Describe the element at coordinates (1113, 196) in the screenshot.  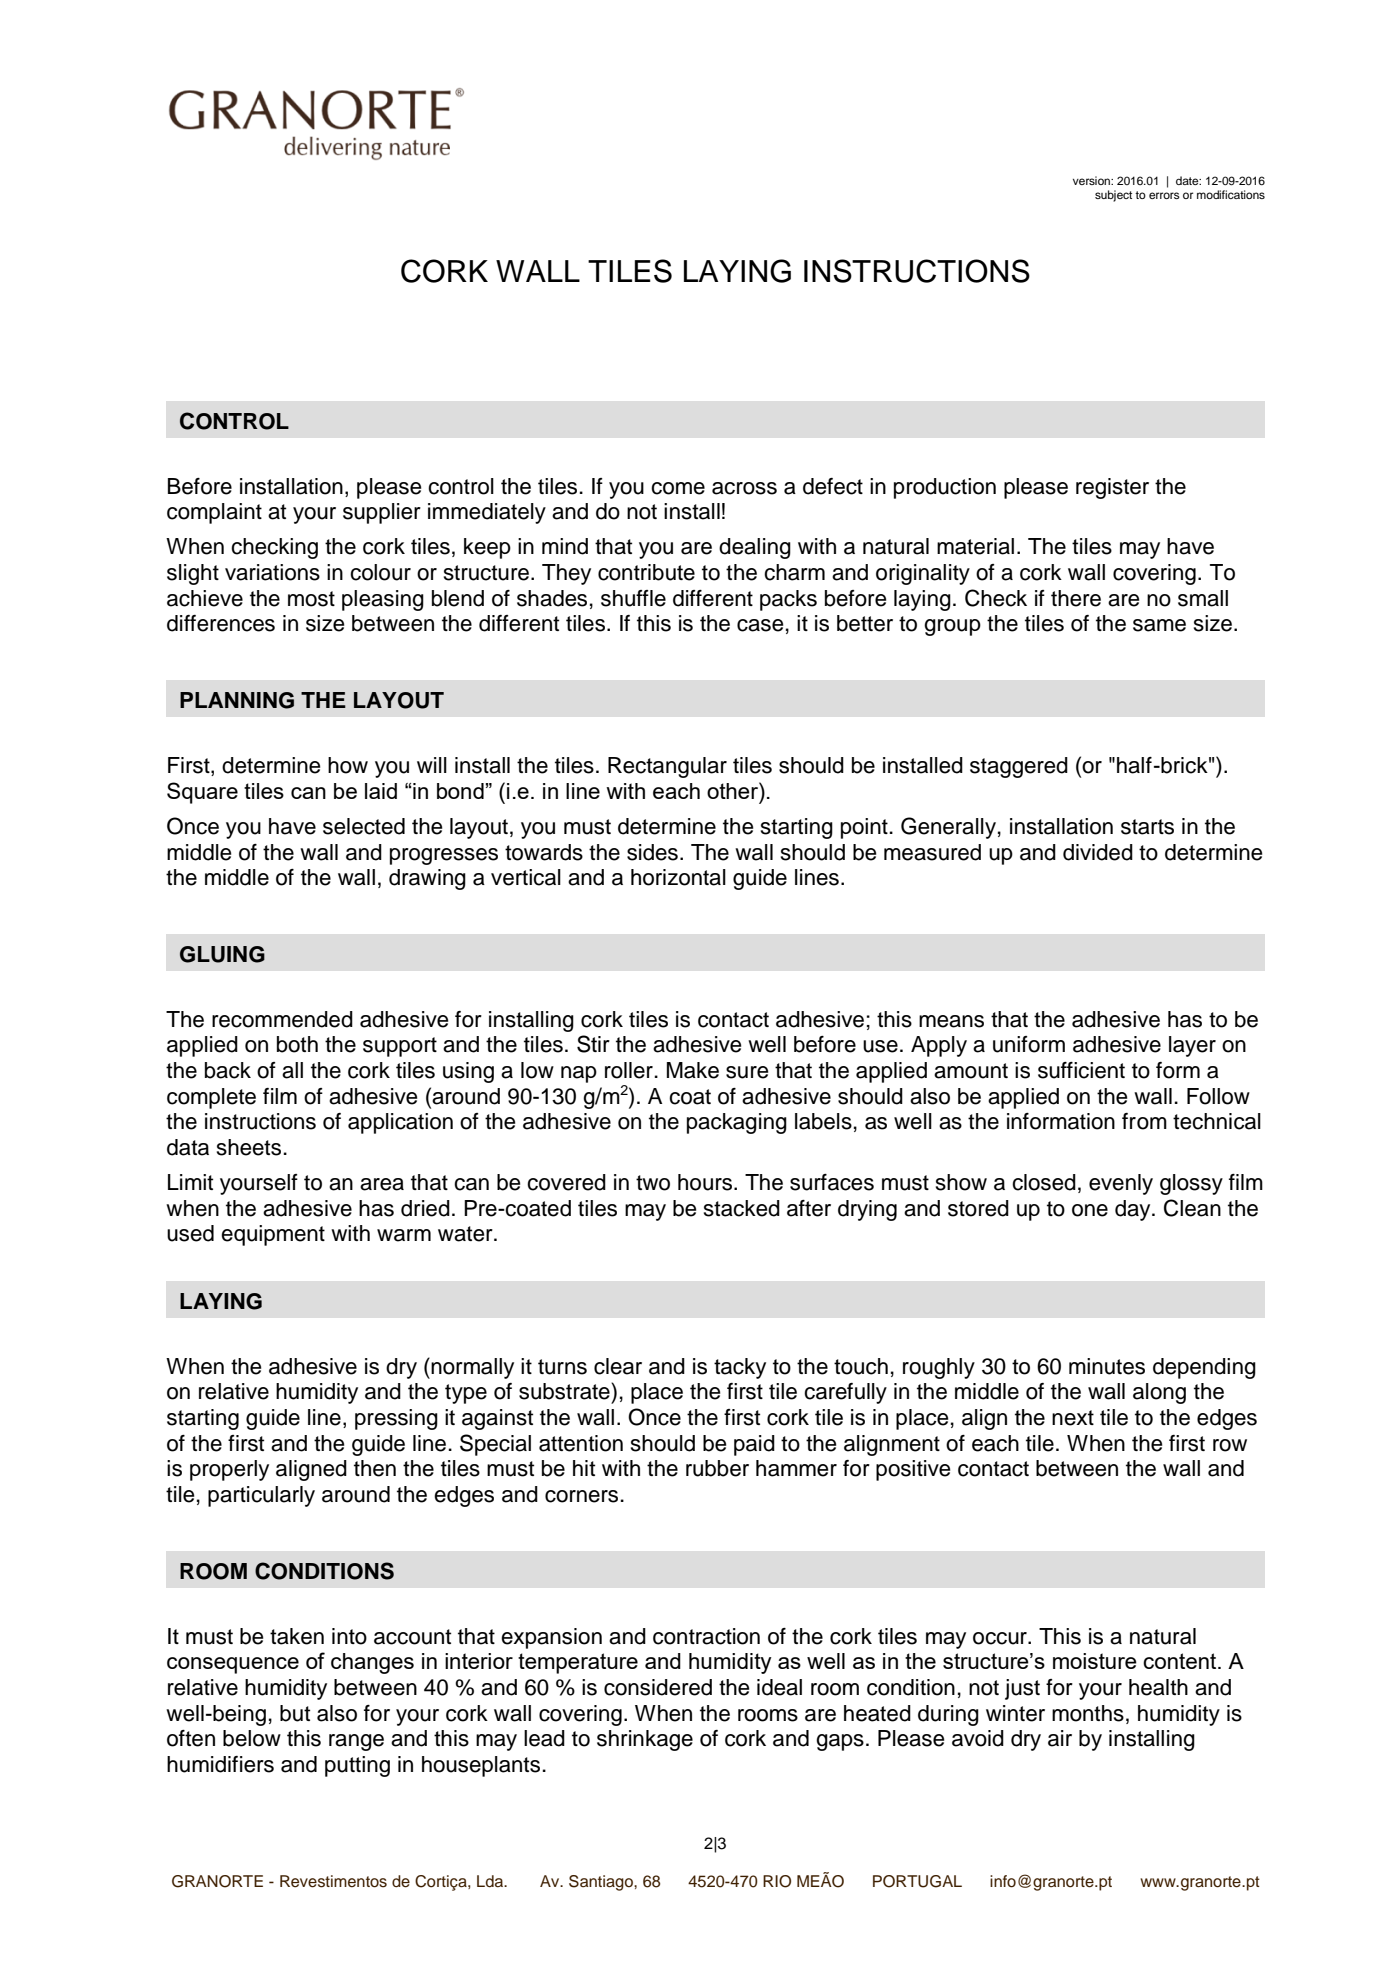
I see `subject` at that location.
